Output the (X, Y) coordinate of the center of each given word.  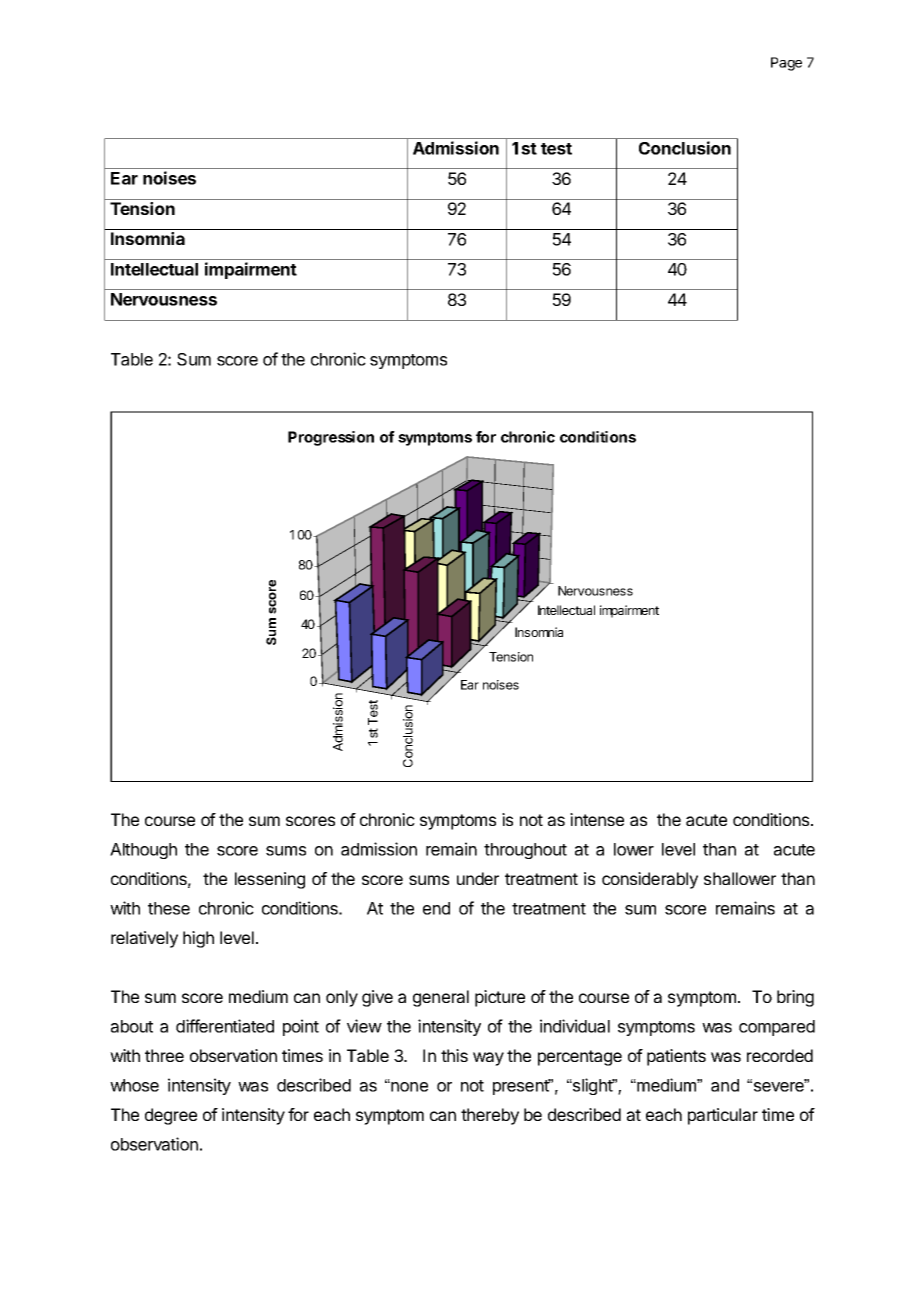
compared (777, 1028)
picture (500, 998)
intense (597, 819)
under (478, 878)
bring (795, 998)
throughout (525, 851)
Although (143, 851)
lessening (270, 880)
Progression (331, 438)
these (169, 908)
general (441, 998)
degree (171, 1116)
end (436, 908)
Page (786, 64)
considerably (650, 880)
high (198, 939)
